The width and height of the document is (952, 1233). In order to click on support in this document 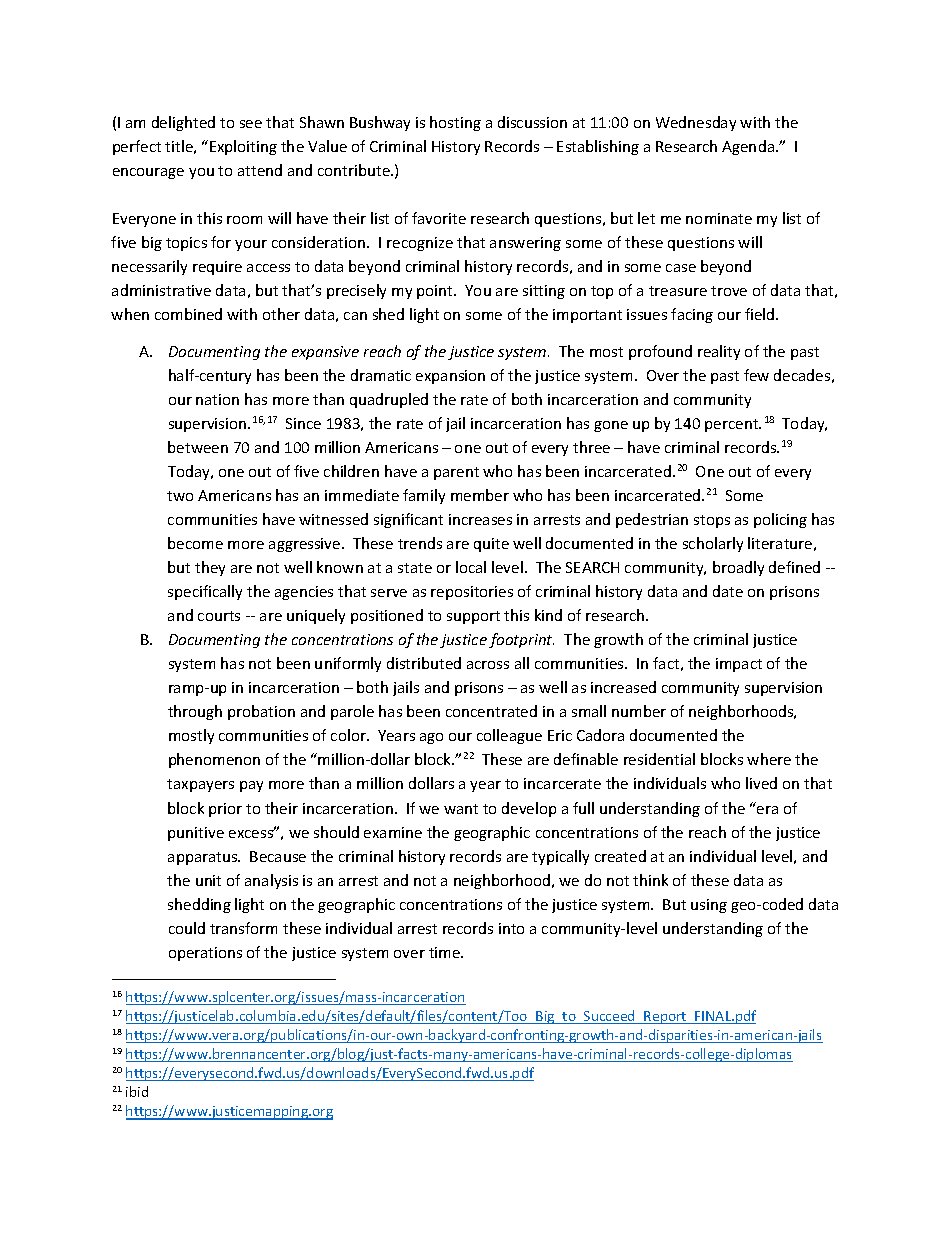, I will do `click(473, 617)`.
